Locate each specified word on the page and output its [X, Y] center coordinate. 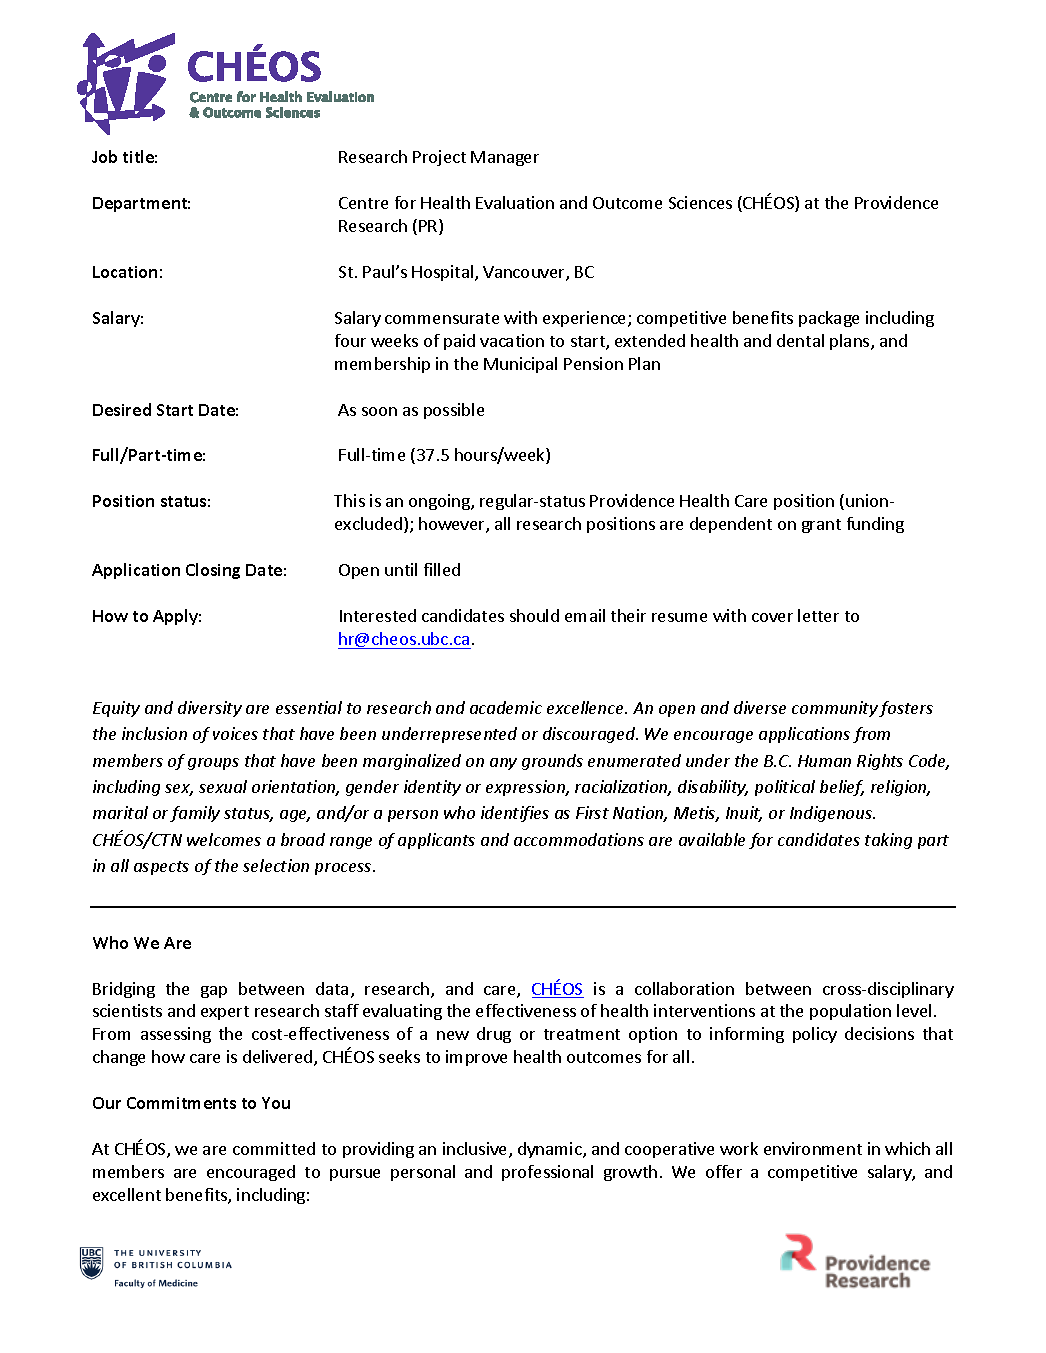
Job [104, 156]
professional [547, 1173]
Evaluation [515, 202]
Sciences [700, 202]
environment [813, 1148]
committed [274, 1148]
